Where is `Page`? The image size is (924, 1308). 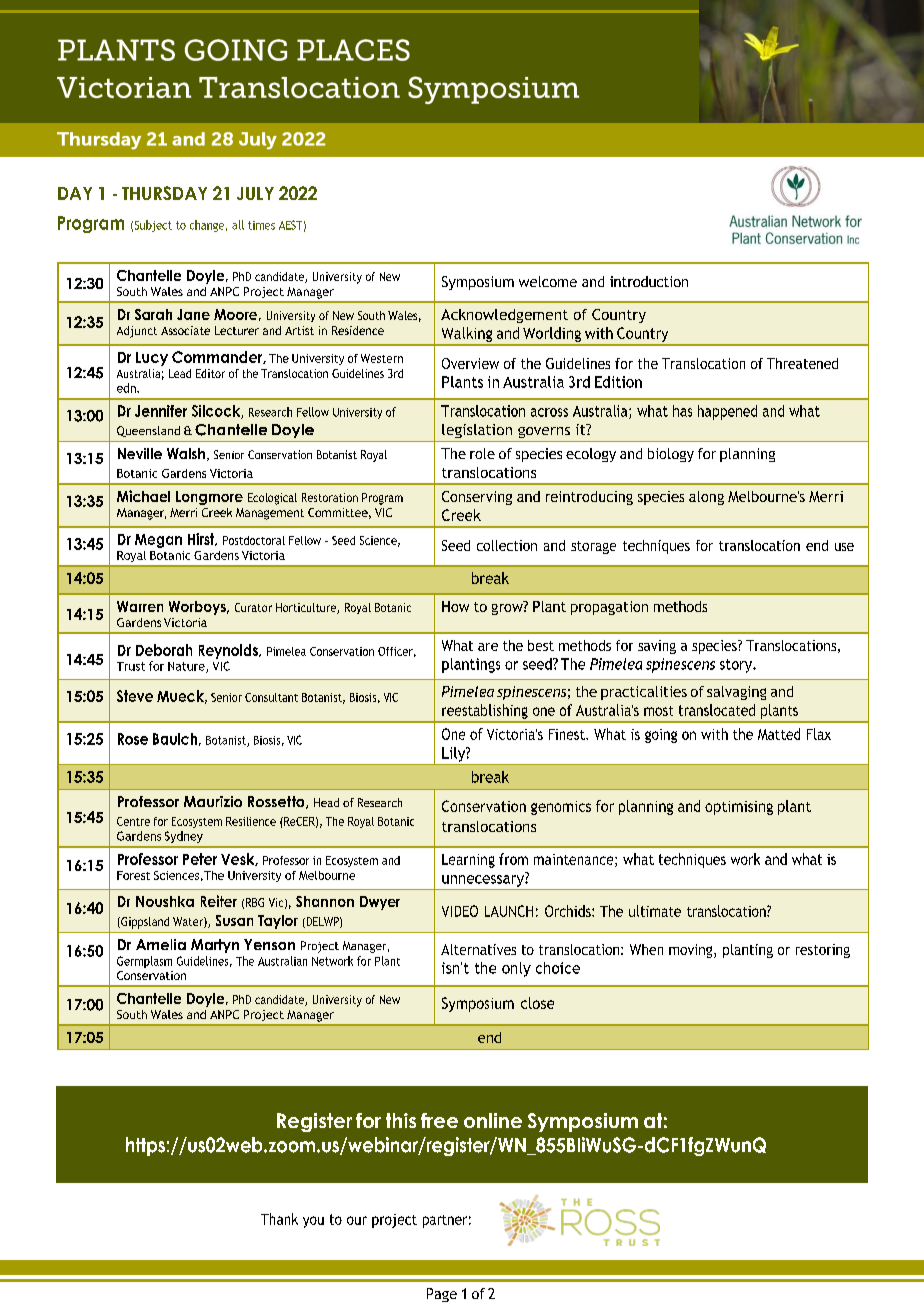
Page is located at coordinates (442, 1295).
